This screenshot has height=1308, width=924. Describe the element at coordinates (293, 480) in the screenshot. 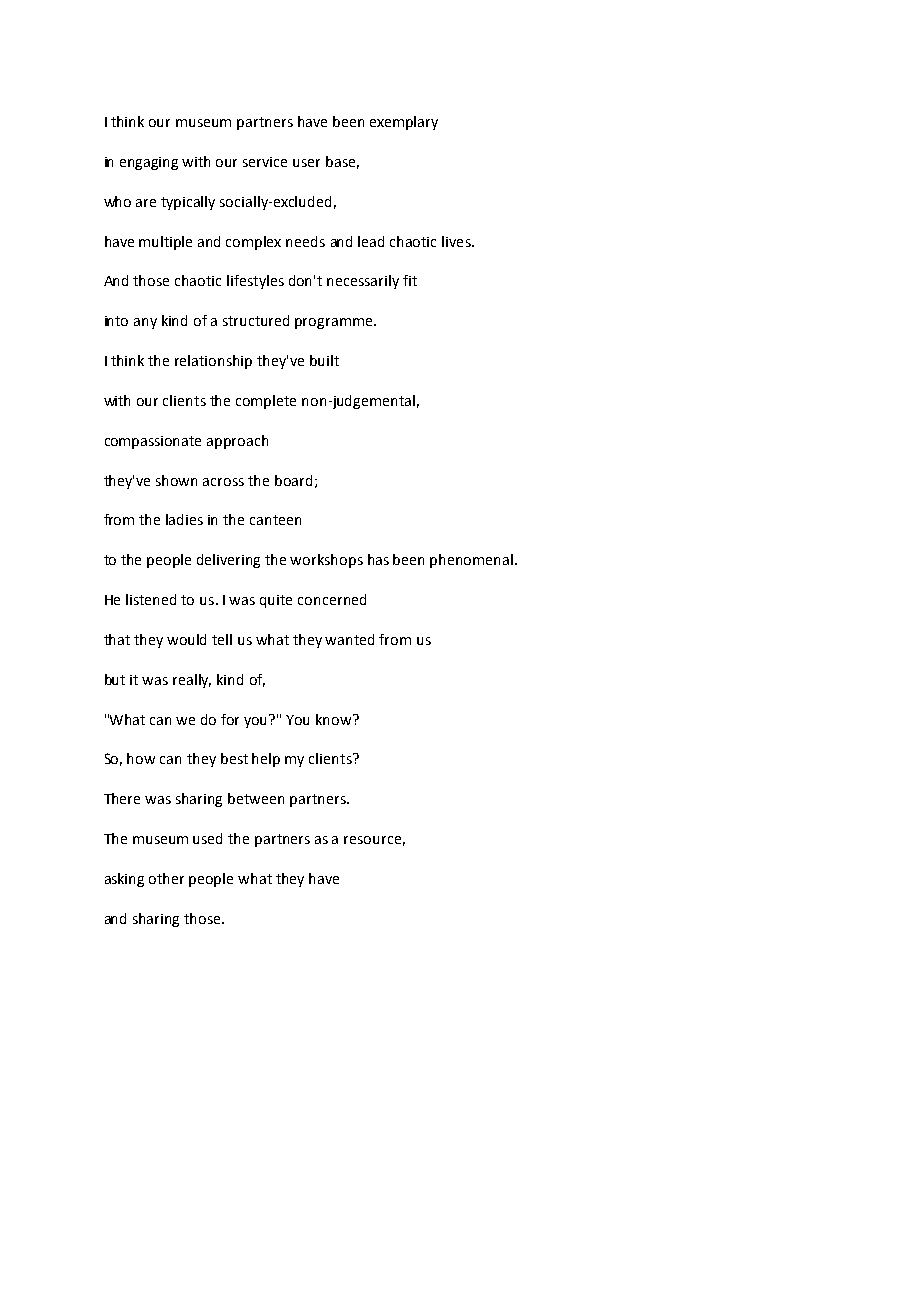

I see `board` at that location.
